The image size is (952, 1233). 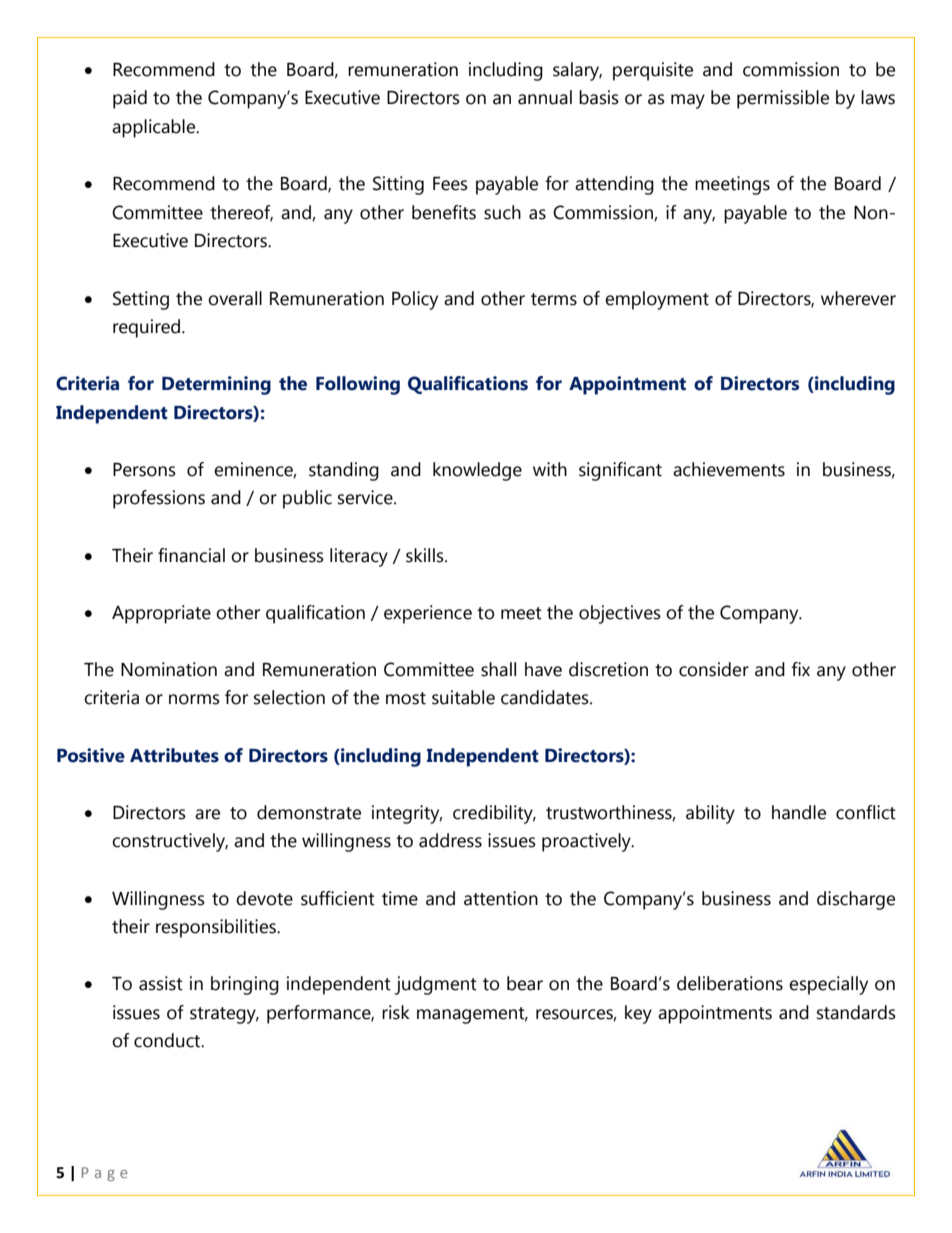 What do you see at coordinates (216, 385) in the screenshot?
I see `Determining` at bounding box center [216, 385].
